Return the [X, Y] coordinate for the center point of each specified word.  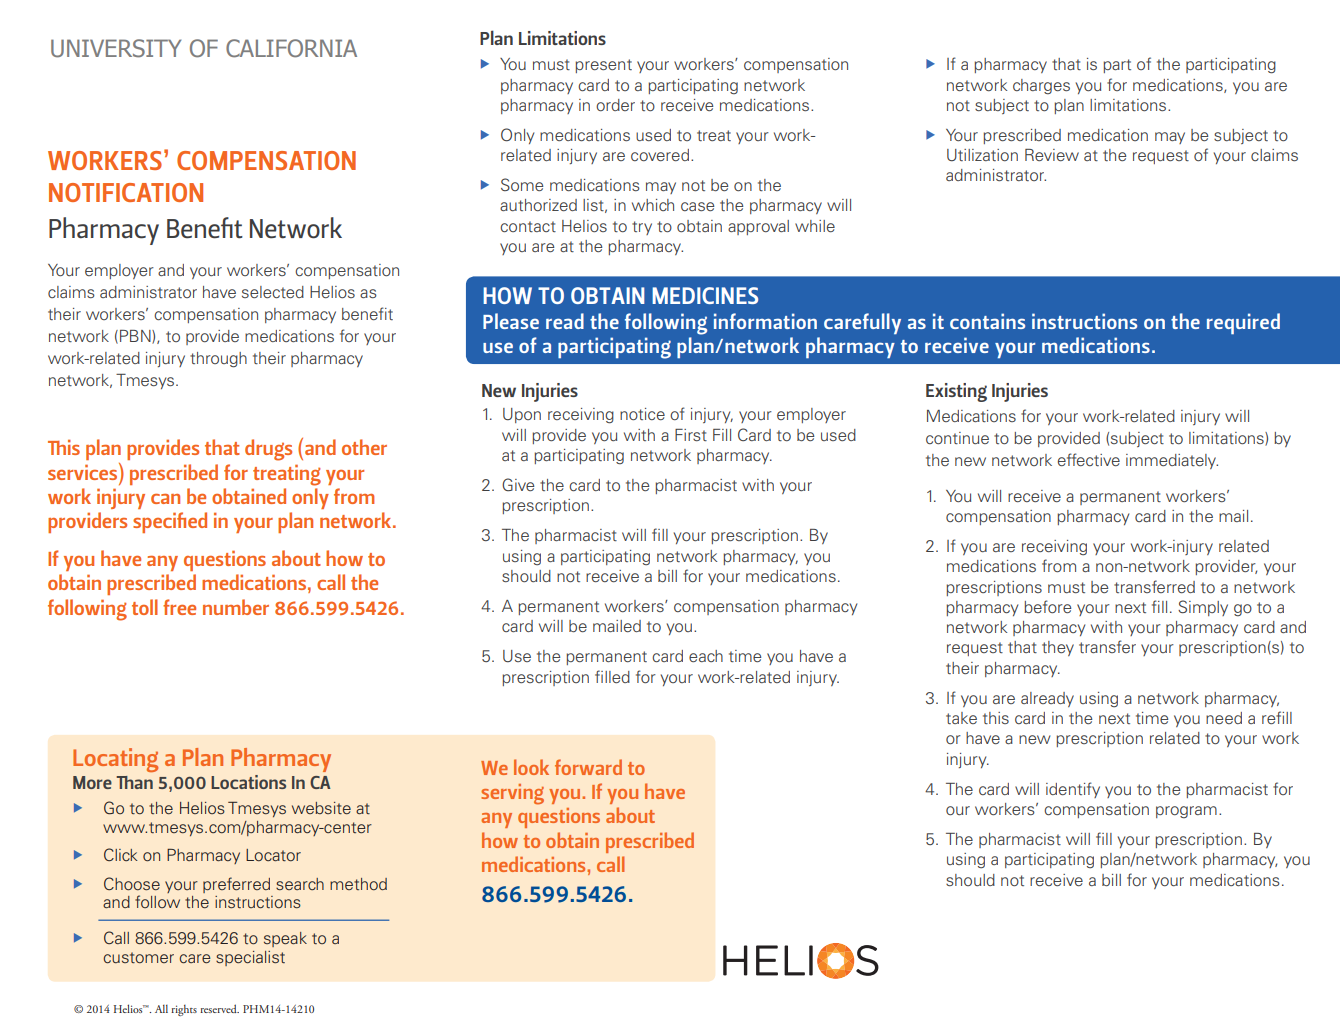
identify [1073, 790]
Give [518, 484]
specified [170, 522]
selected [273, 292]
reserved [219, 1008]
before [1047, 606]
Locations [248, 782]
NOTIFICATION [126, 192]
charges [1041, 86]
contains [987, 321]
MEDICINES [705, 295]
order [615, 105]
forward [588, 767]
